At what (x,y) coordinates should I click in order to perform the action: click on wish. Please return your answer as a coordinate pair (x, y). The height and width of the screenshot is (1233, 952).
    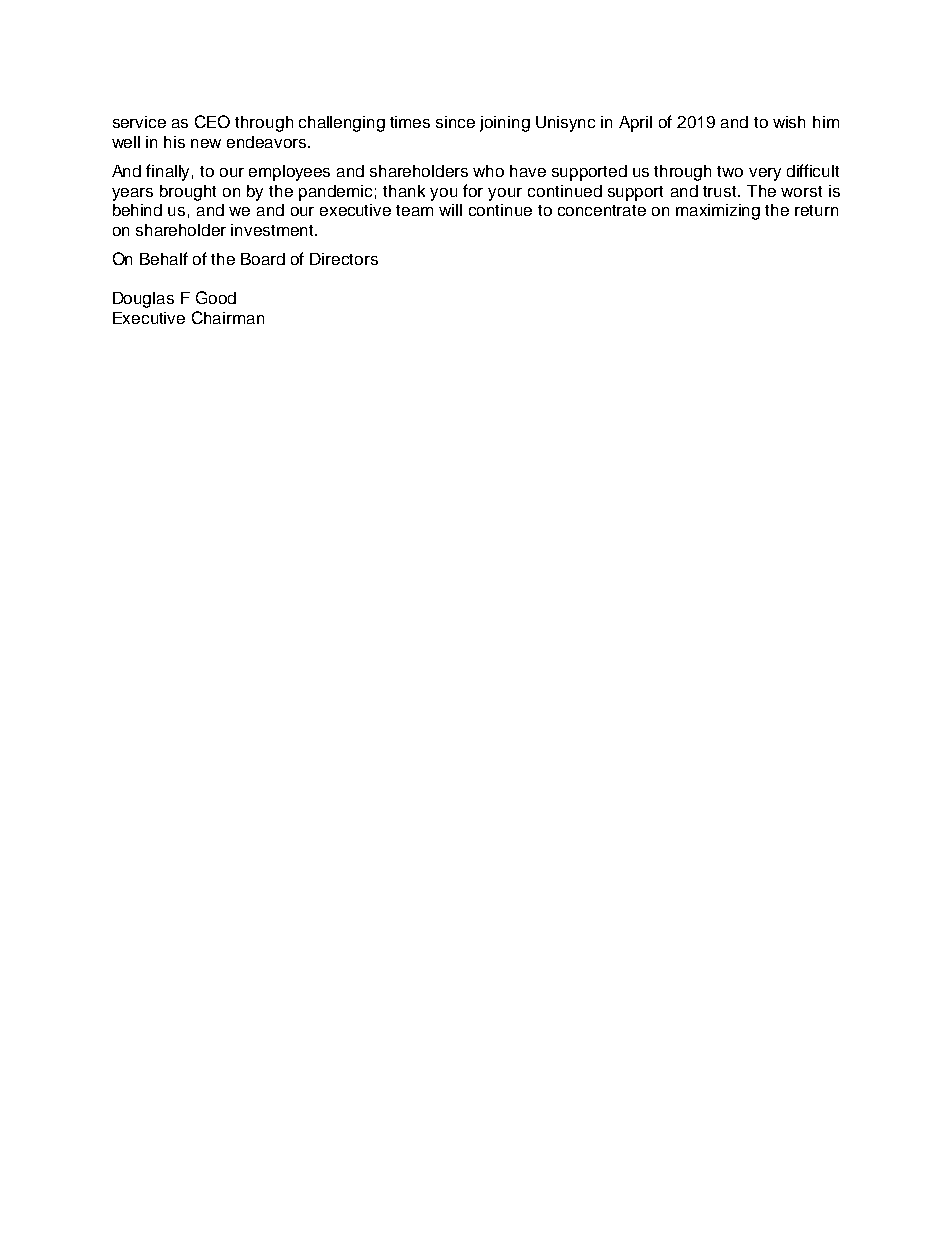
    Looking at the image, I should click on (789, 122).
